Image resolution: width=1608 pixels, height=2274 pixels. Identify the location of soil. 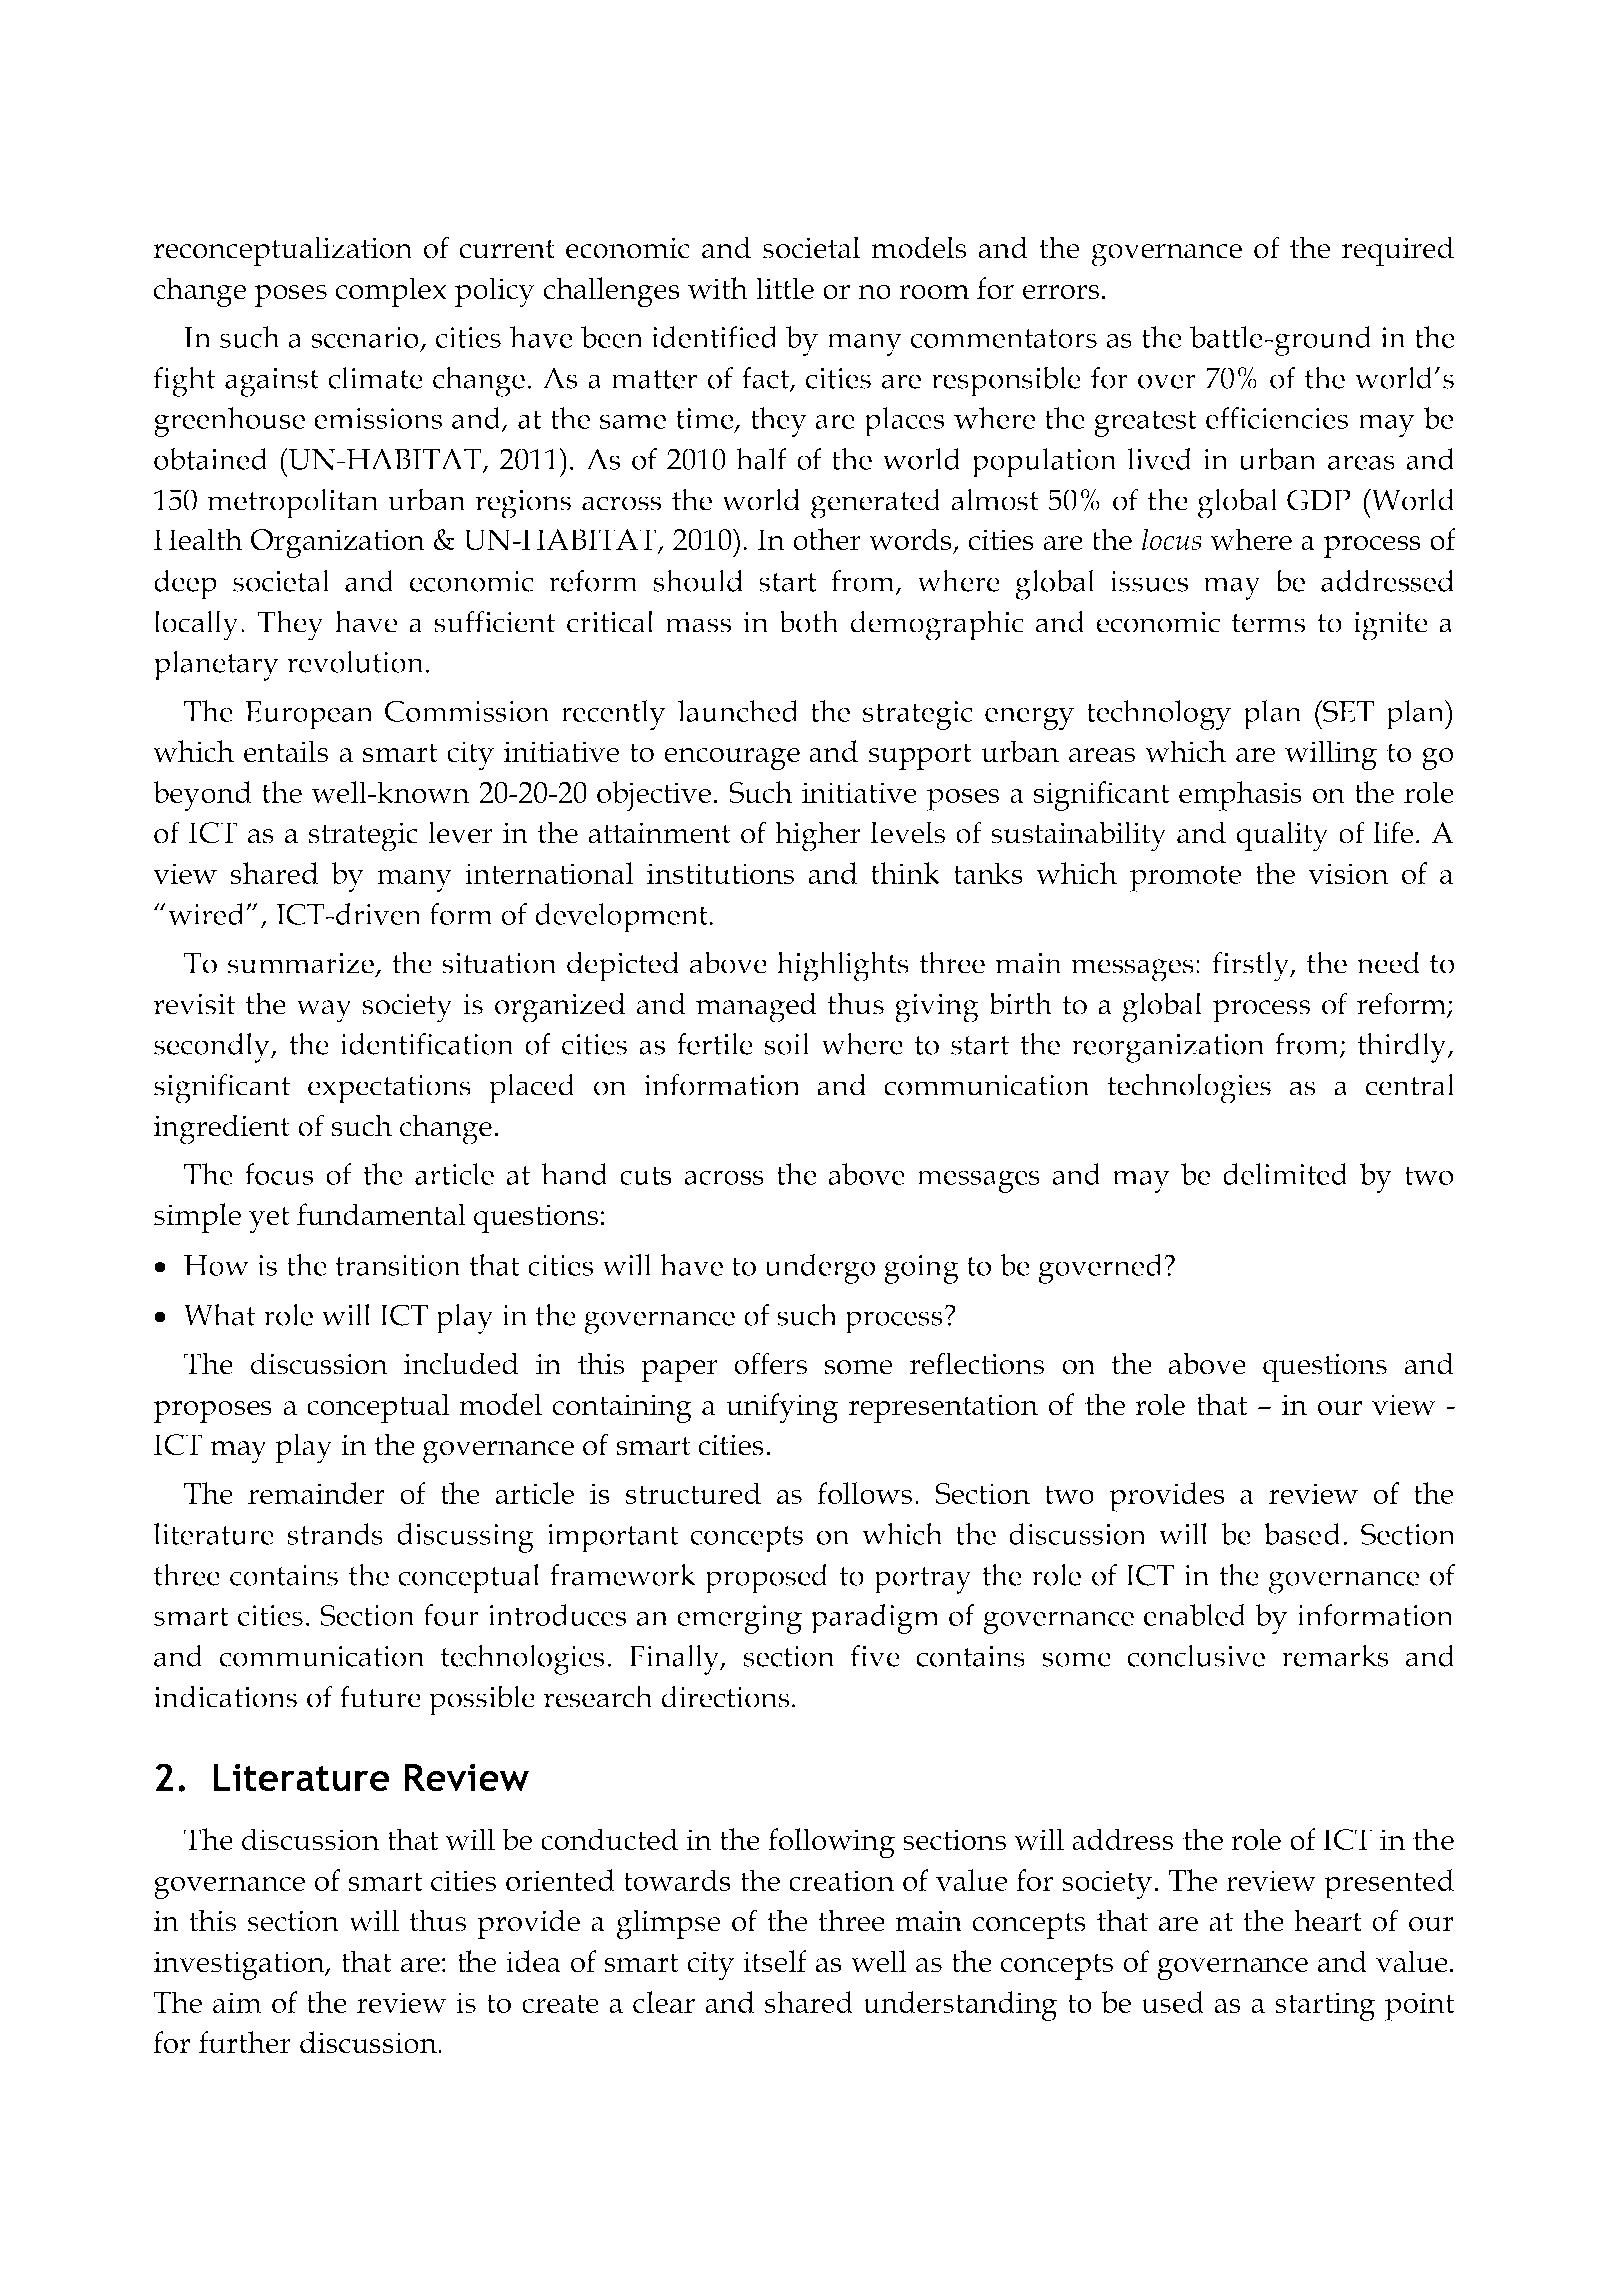
(787, 1043).
